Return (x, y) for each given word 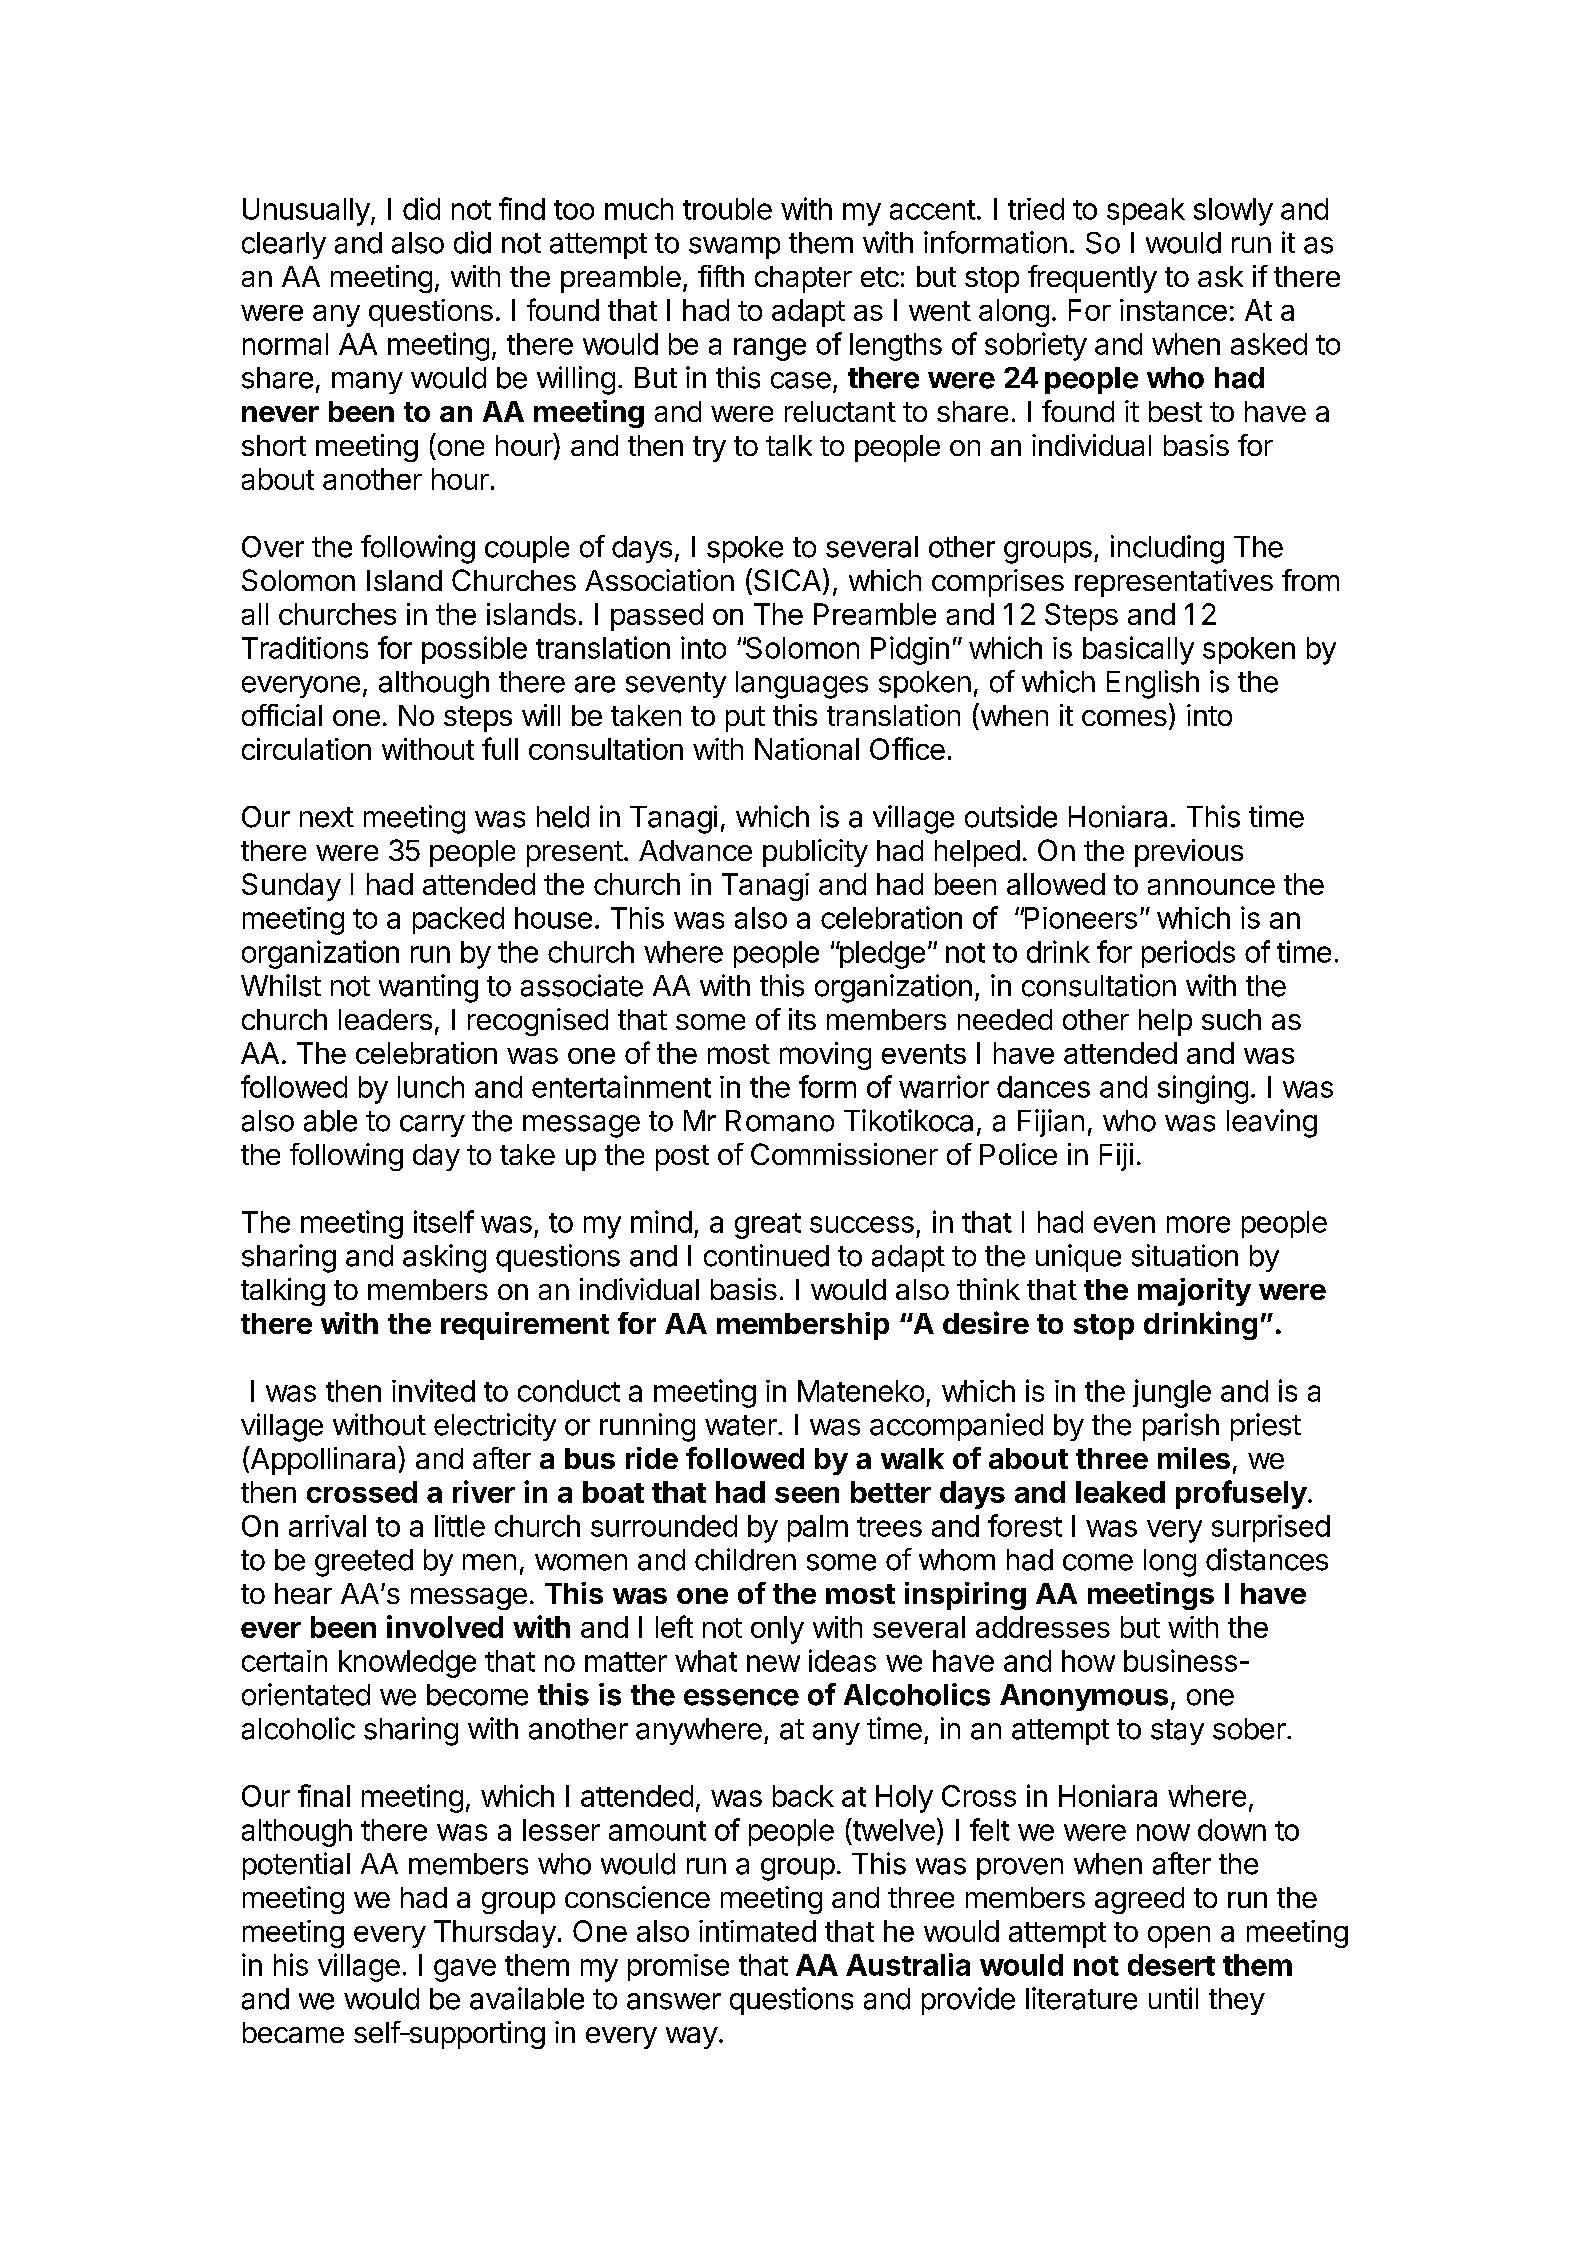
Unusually (306, 212)
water (741, 1425)
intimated (757, 1931)
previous (1189, 853)
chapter (803, 279)
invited (433, 1390)
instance (1173, 310)
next (327, 817)
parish (1181, 1427)
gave (465, 1970)
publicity (815, 853)
